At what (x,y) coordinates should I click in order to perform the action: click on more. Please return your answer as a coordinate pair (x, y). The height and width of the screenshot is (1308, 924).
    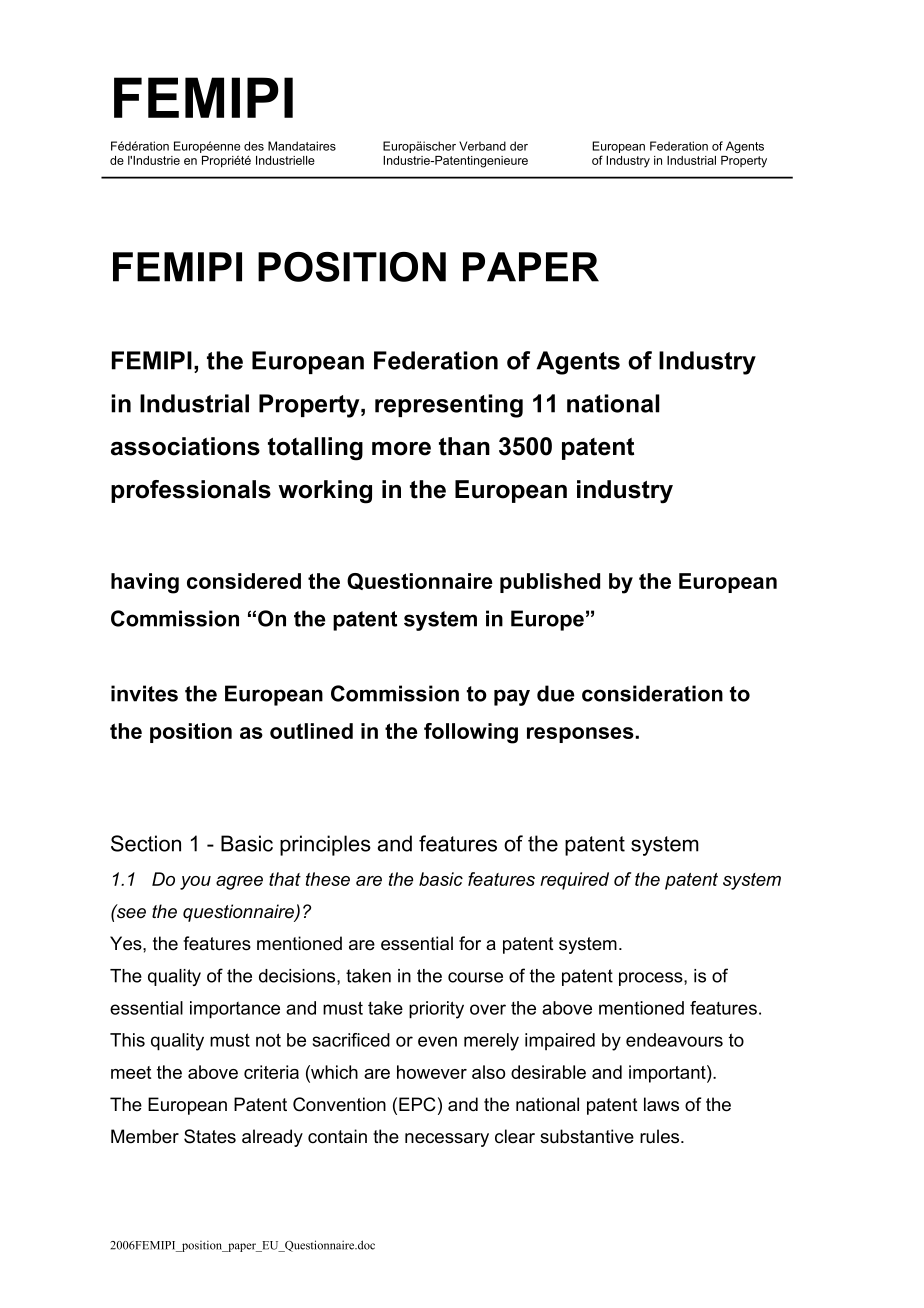
    Looking at the image, I should click on (401, 449).
